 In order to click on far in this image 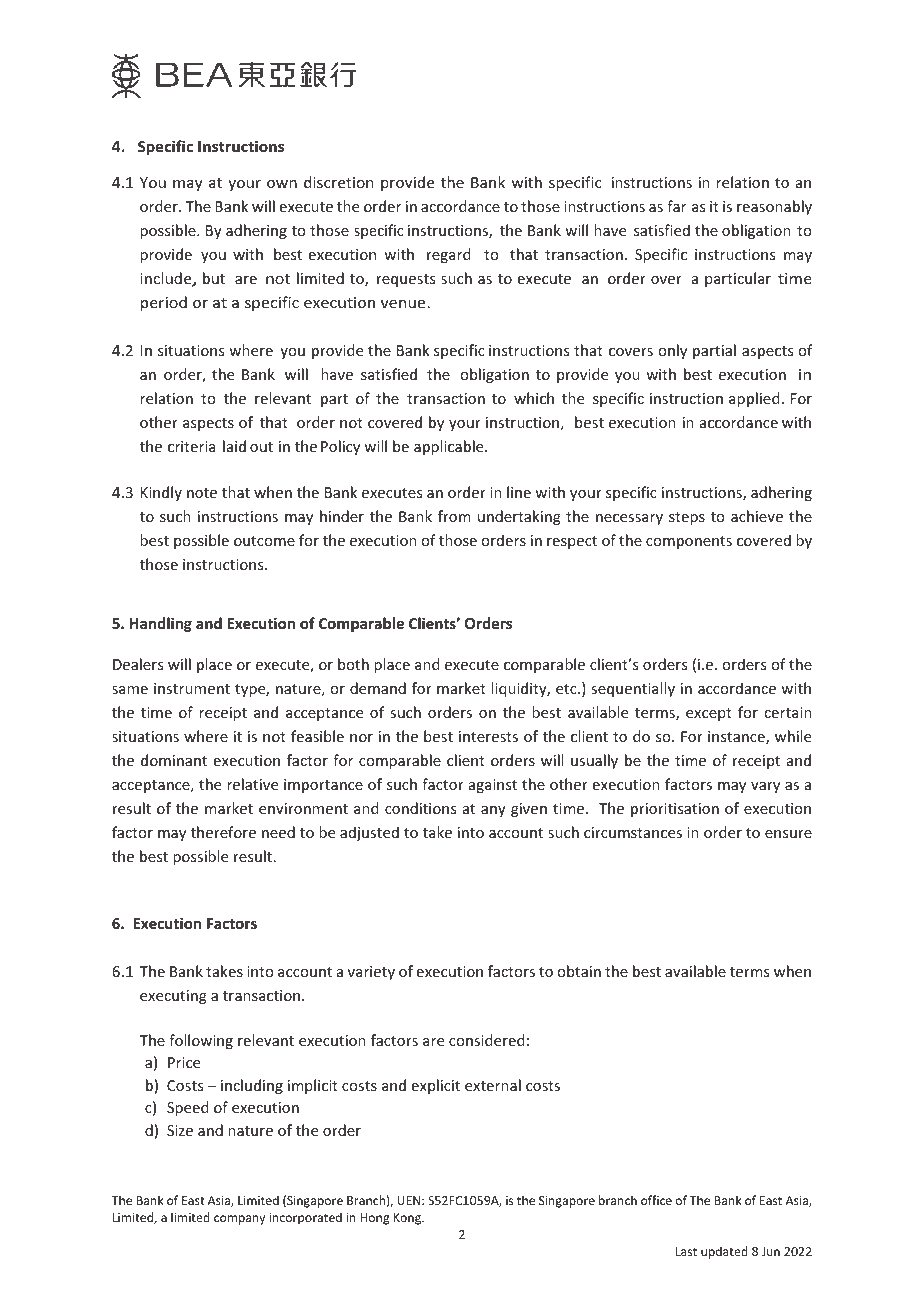, I will do `click(676, 206)`.
